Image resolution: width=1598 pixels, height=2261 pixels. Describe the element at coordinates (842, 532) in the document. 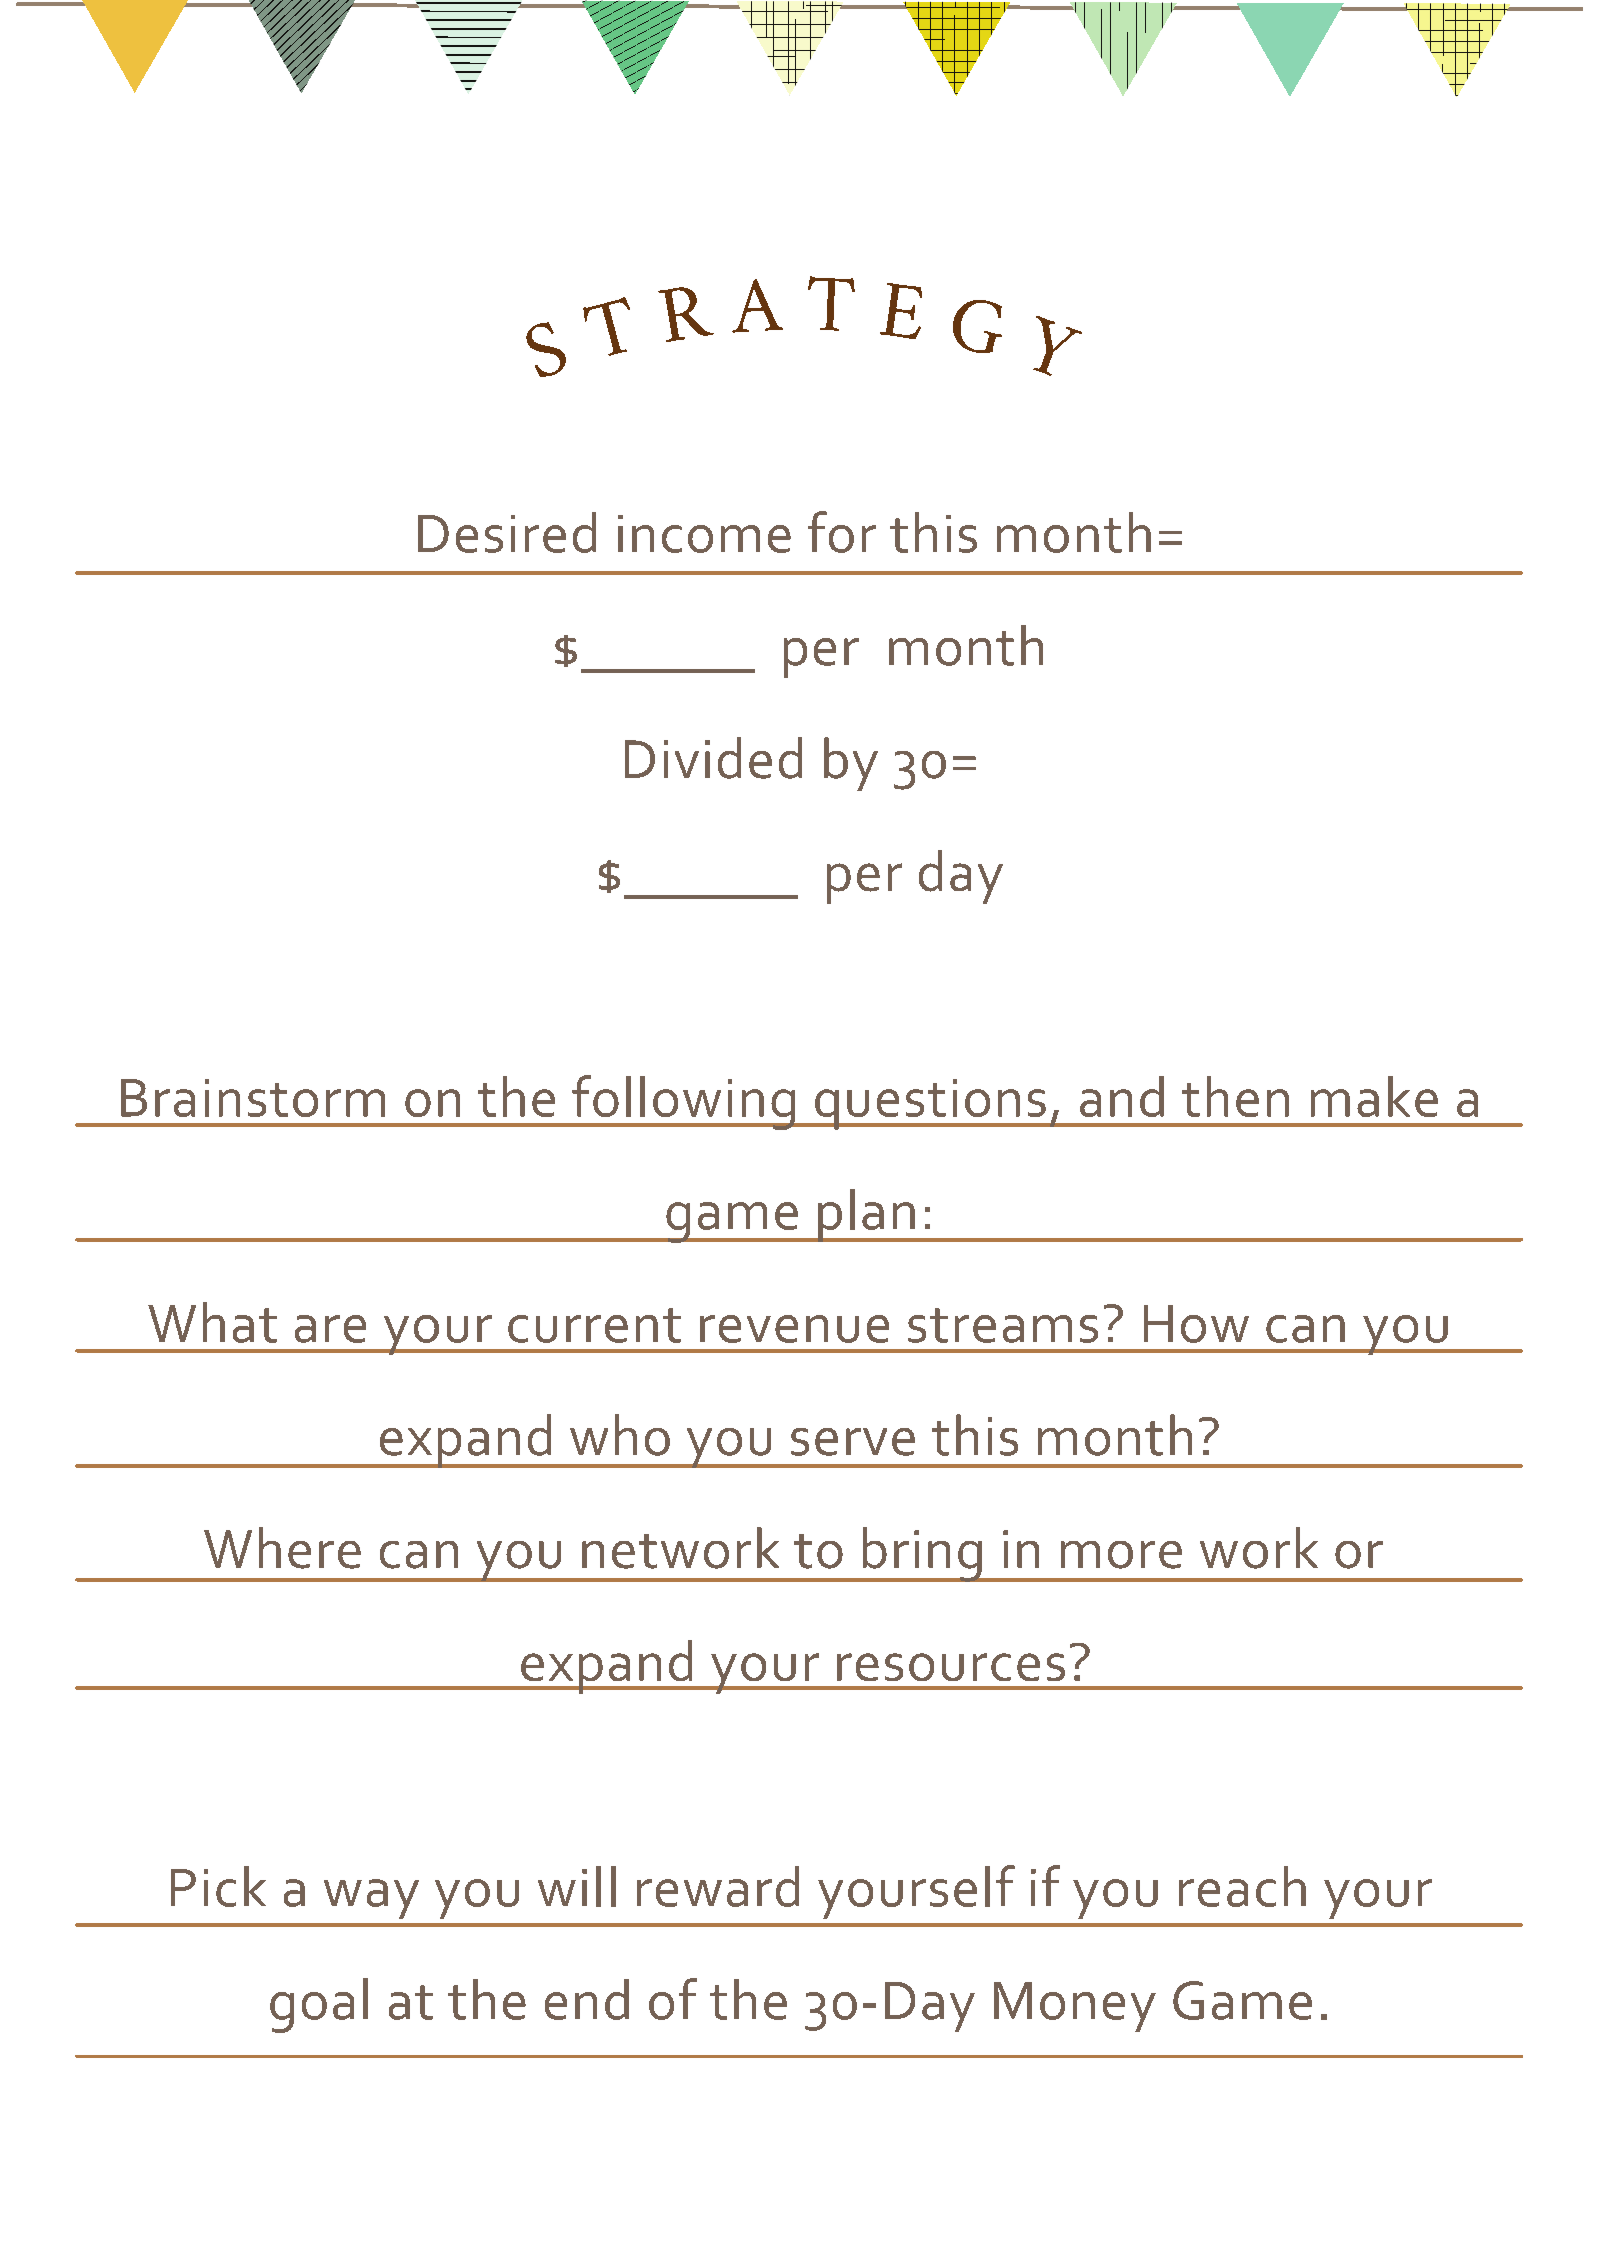

I see `for` at that location.
